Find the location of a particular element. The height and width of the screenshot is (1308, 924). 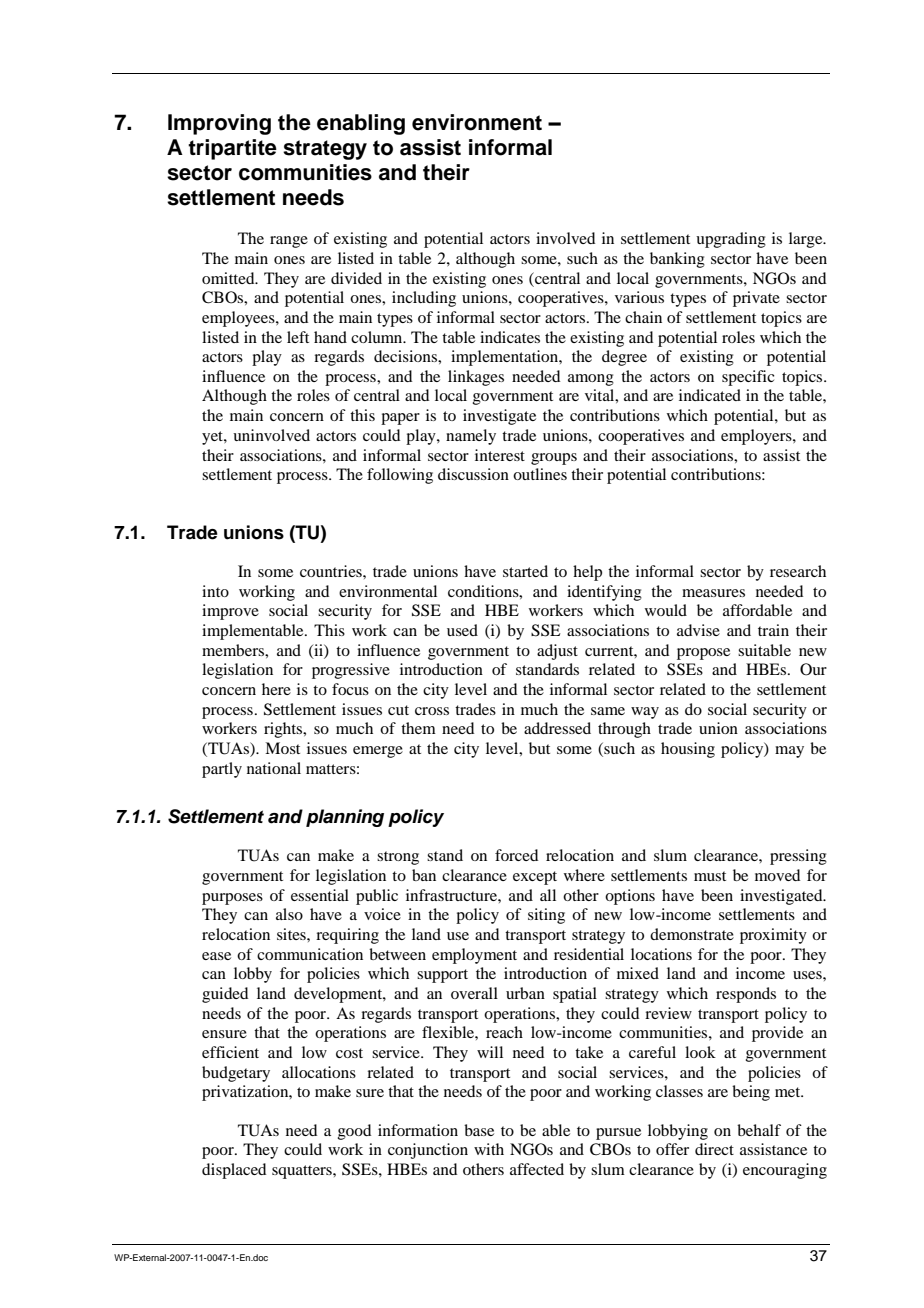

with is located at coordinates (489, 1149).
